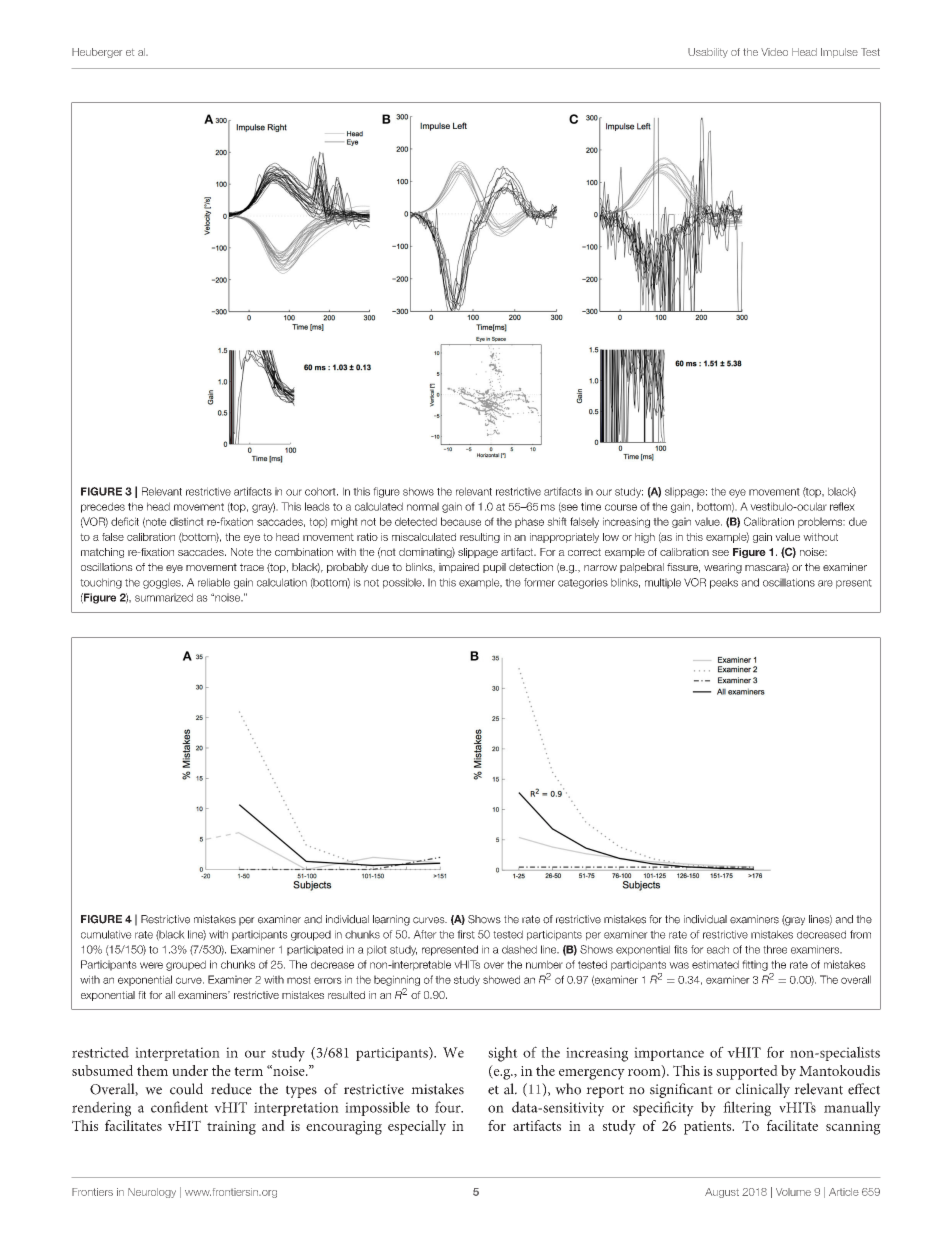  I want to click on Volume, so click(793, 1192).
